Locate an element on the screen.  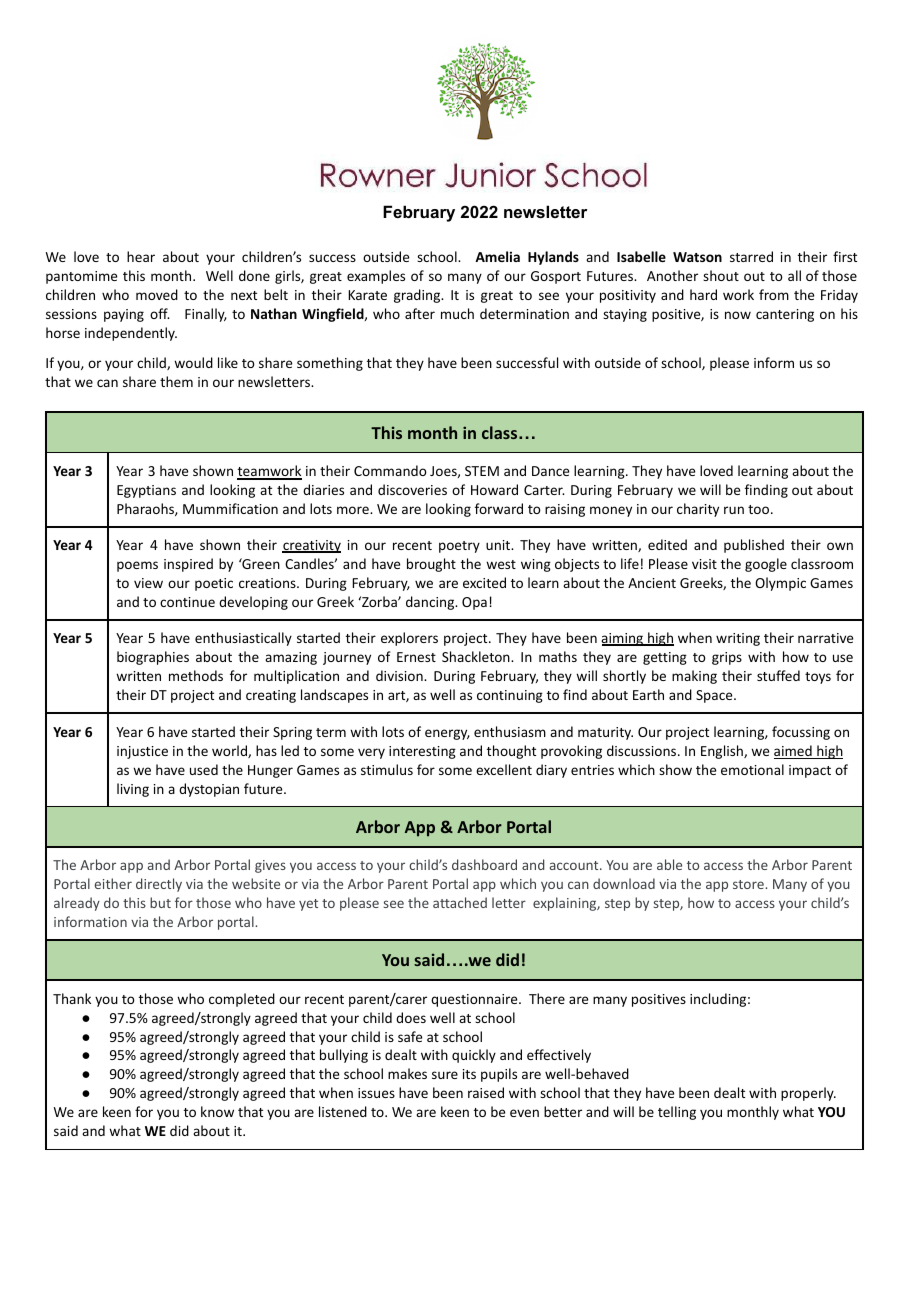
know is located at coordinates (217, 1111).
